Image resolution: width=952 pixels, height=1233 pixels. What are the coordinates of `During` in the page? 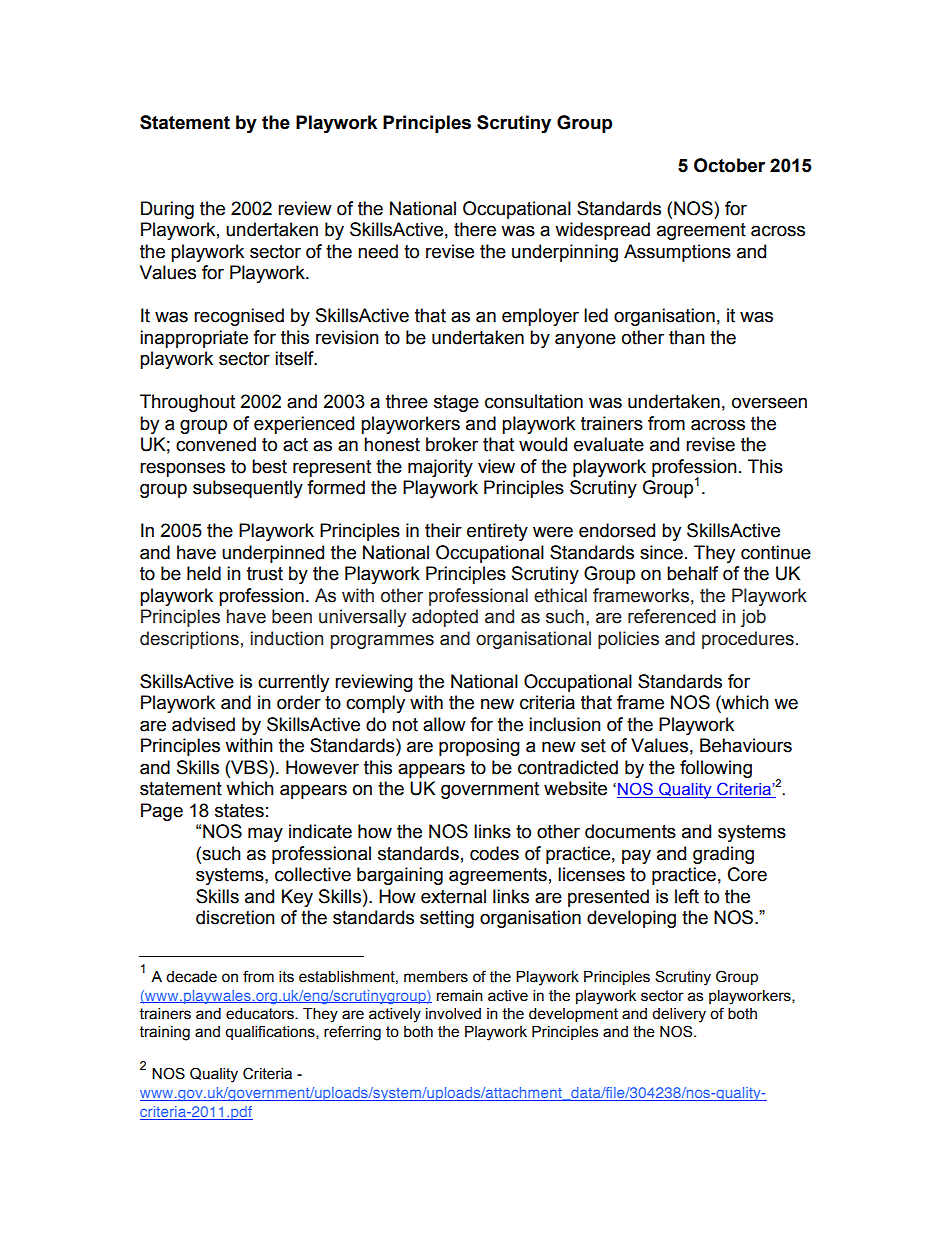 It's located at (167, 210).
